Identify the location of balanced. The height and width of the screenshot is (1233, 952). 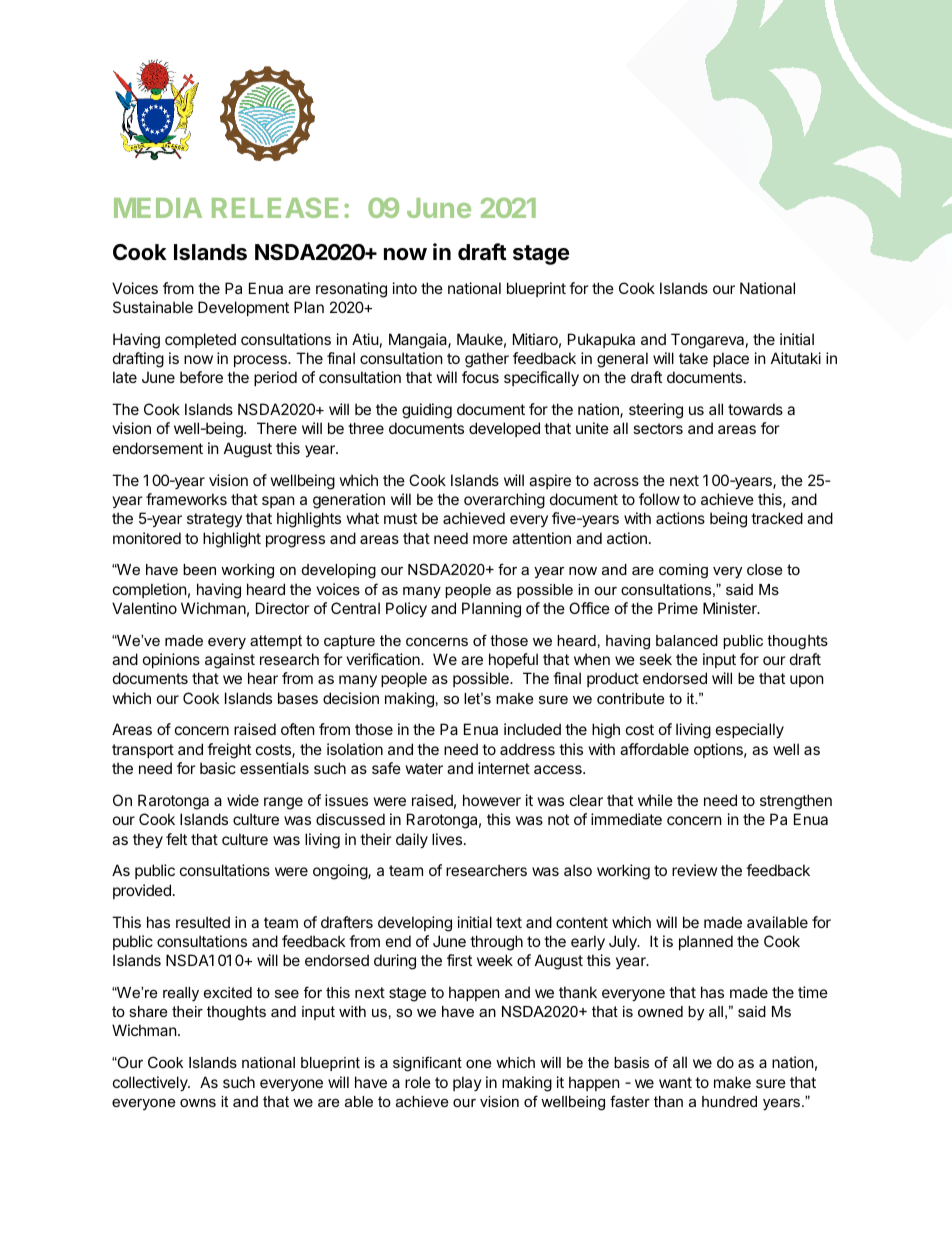
(687, 640).
